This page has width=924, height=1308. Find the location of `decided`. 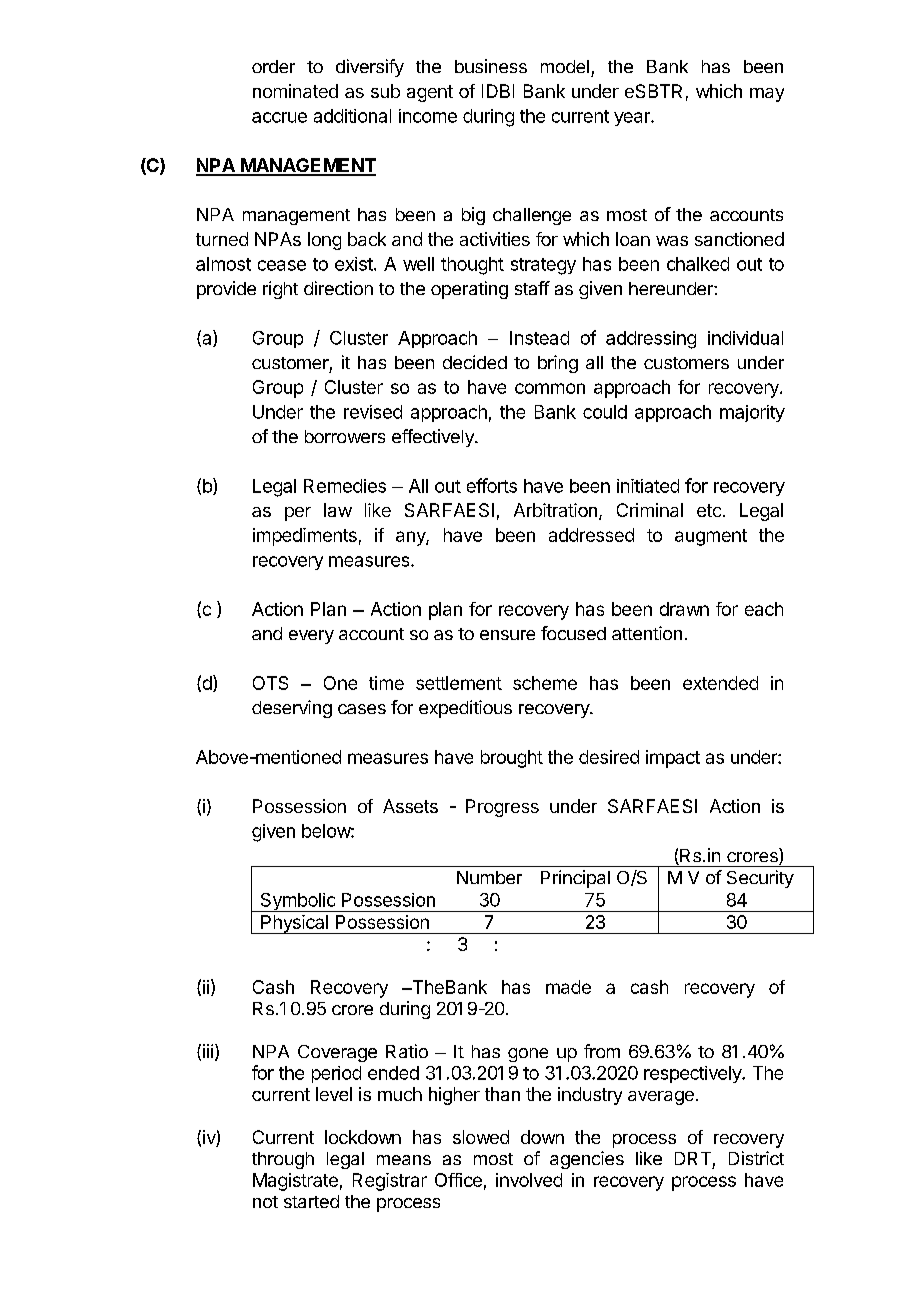

decided is located at coordinates (475, 362).
